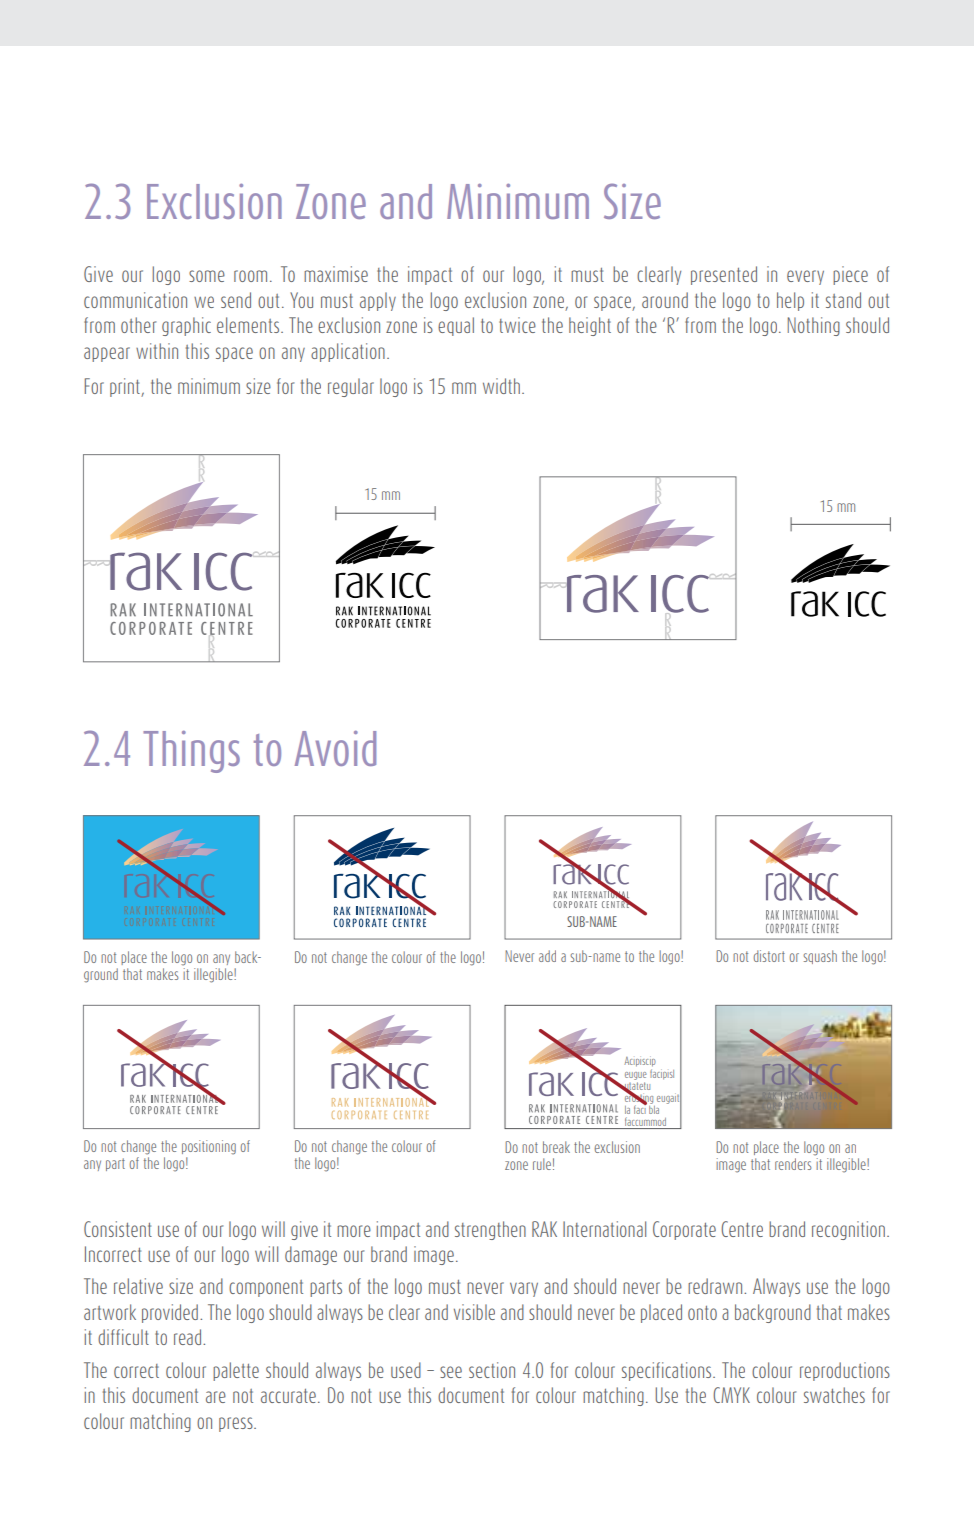  Describe the element at coordinates (186, 326) in the image. I see `graphic` at that location.
